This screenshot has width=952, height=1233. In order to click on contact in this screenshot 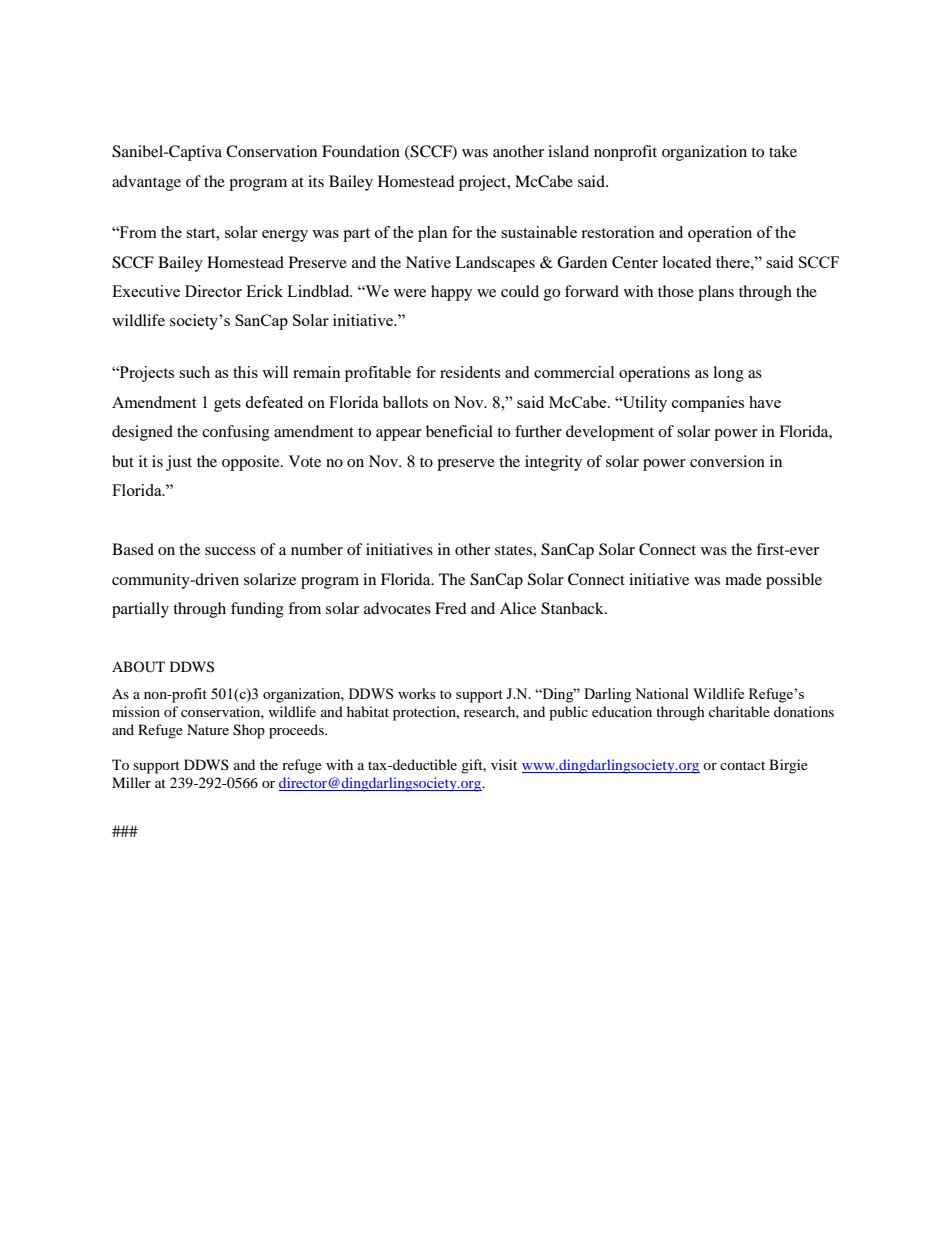, I will do `click(742, 765)`.
